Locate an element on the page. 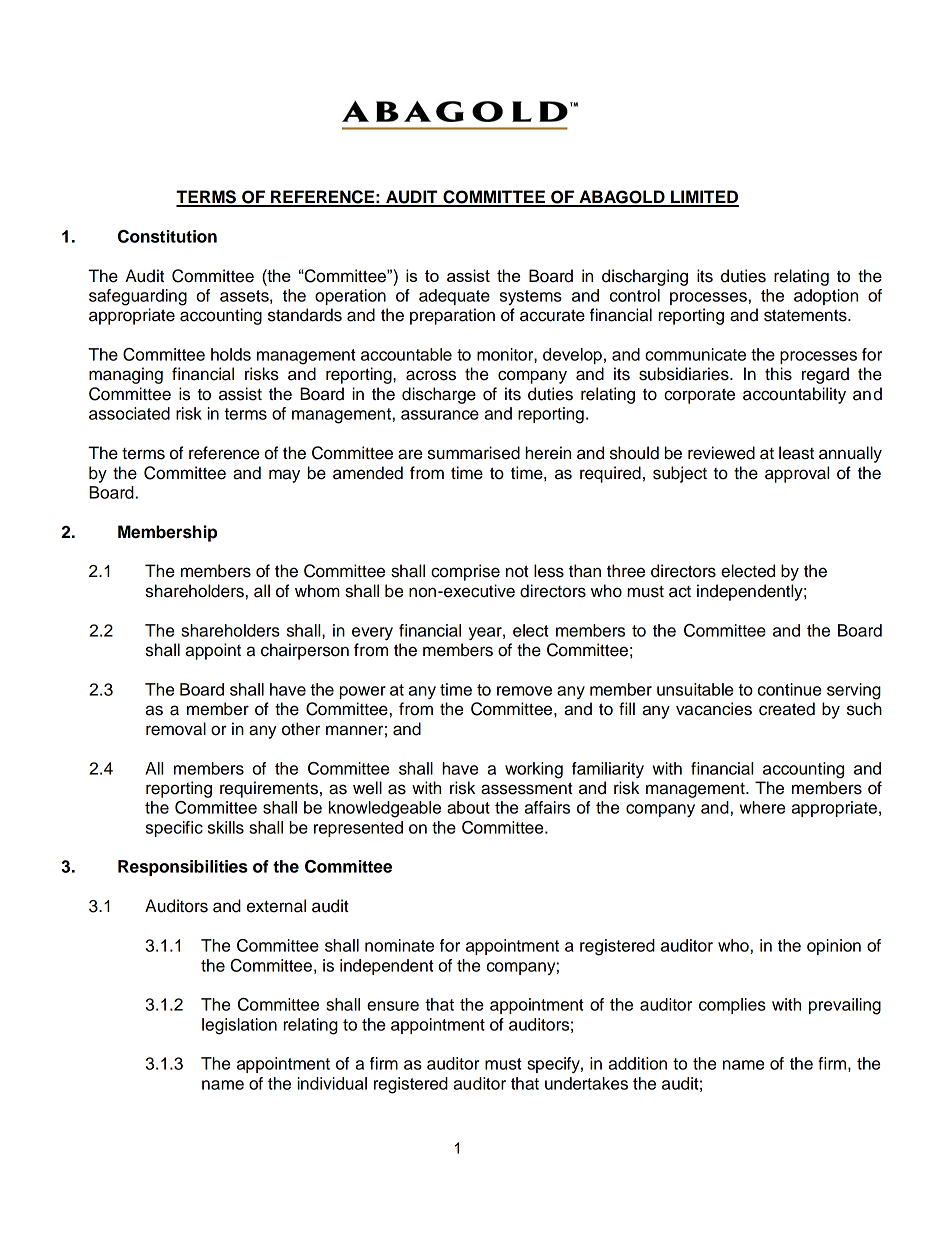 The height and width of the document is (1233, 952). remove is located at coordinates (524, 691).
